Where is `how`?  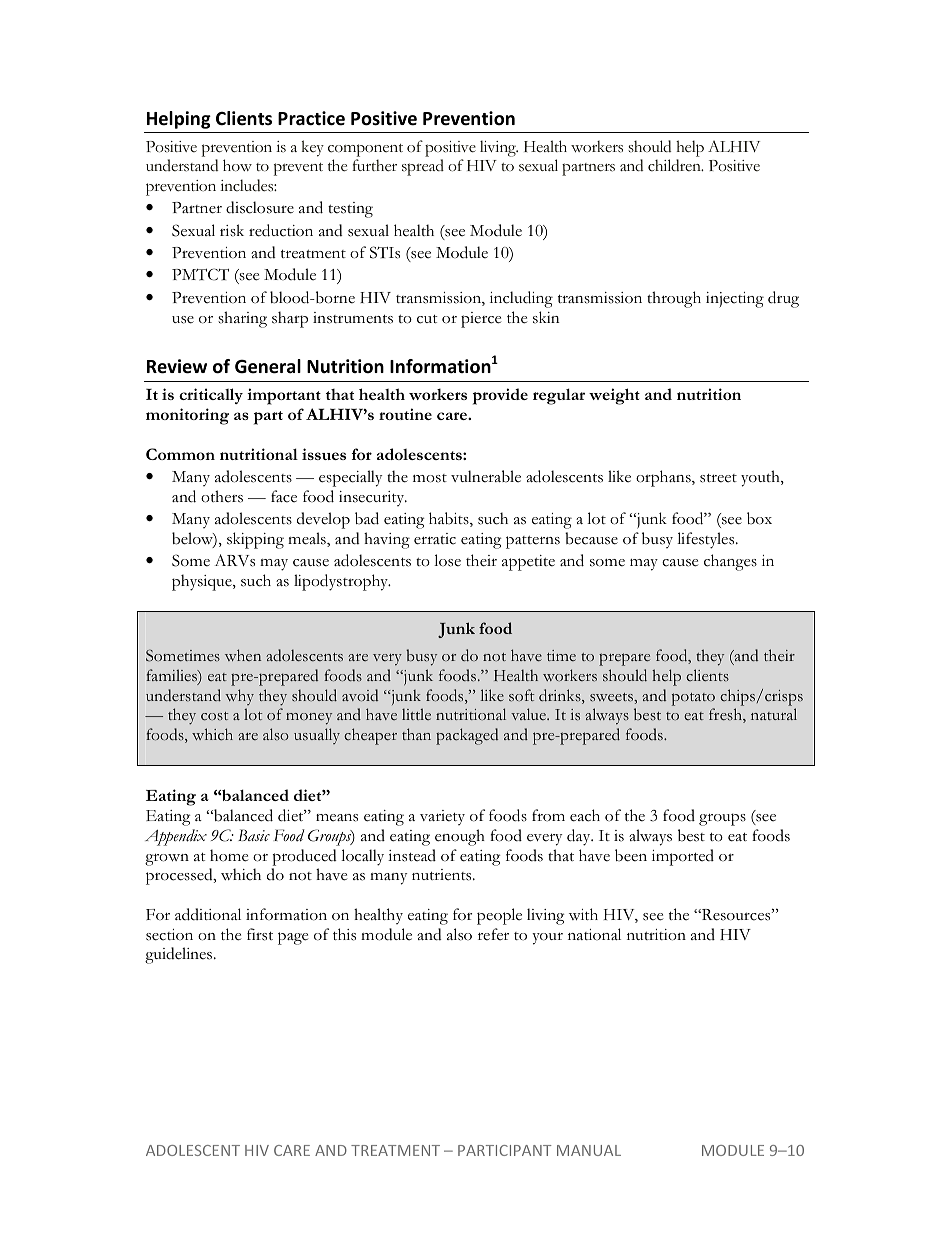 how is located at coordinates (237, 165).
